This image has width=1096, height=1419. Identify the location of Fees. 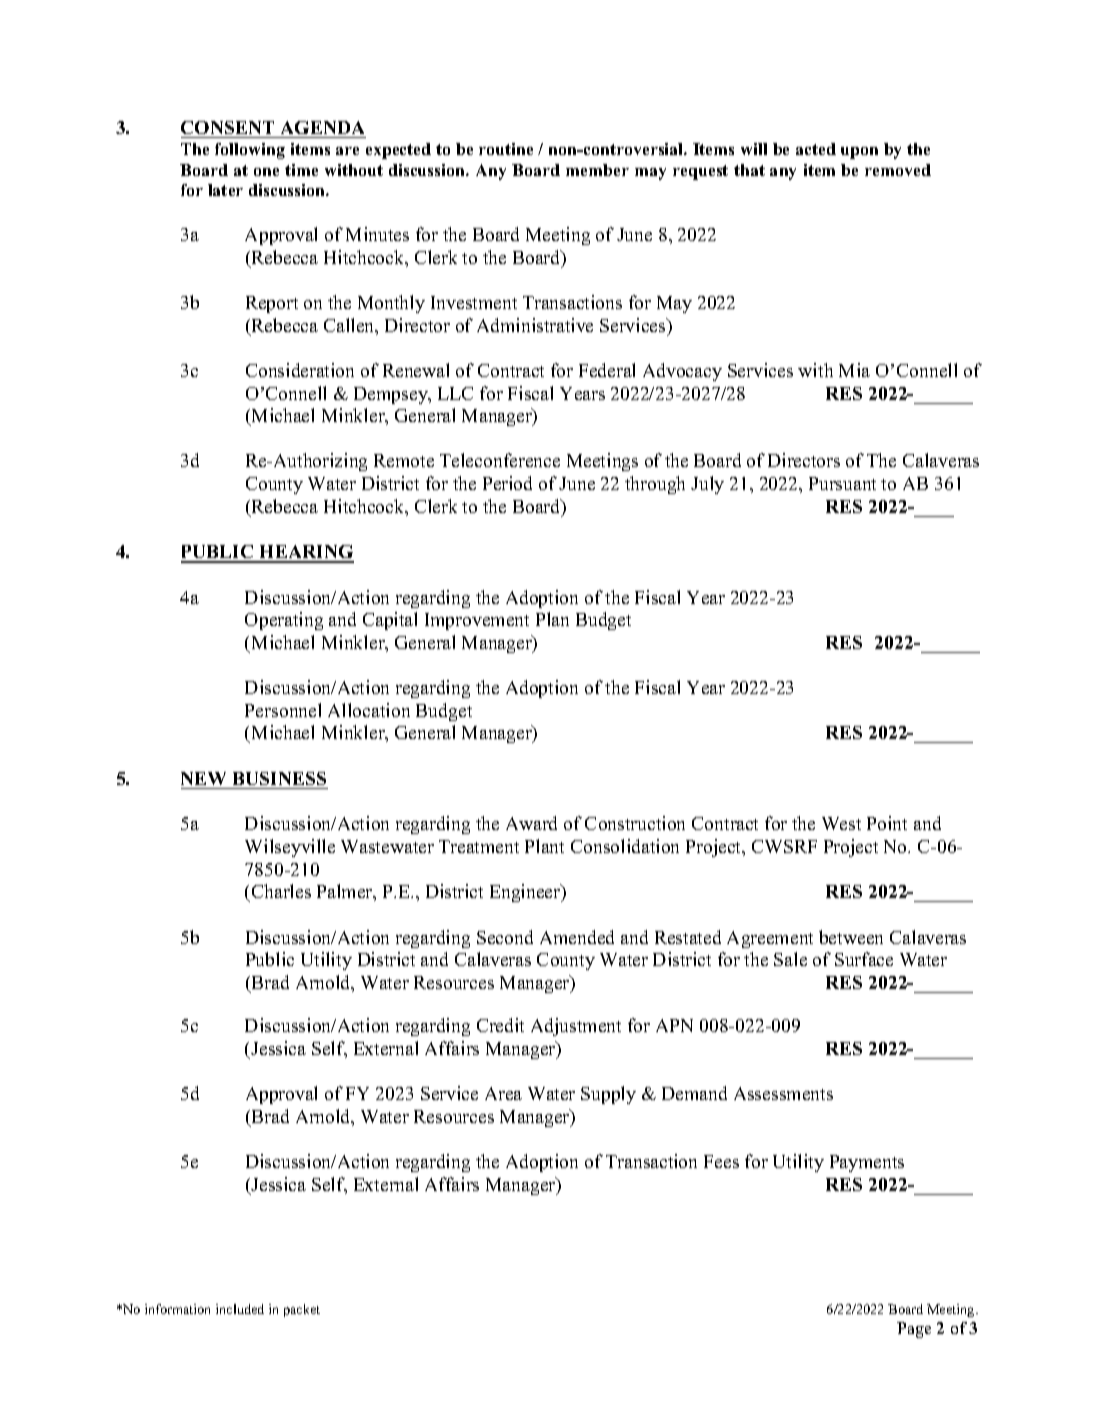
(721, 1161).
